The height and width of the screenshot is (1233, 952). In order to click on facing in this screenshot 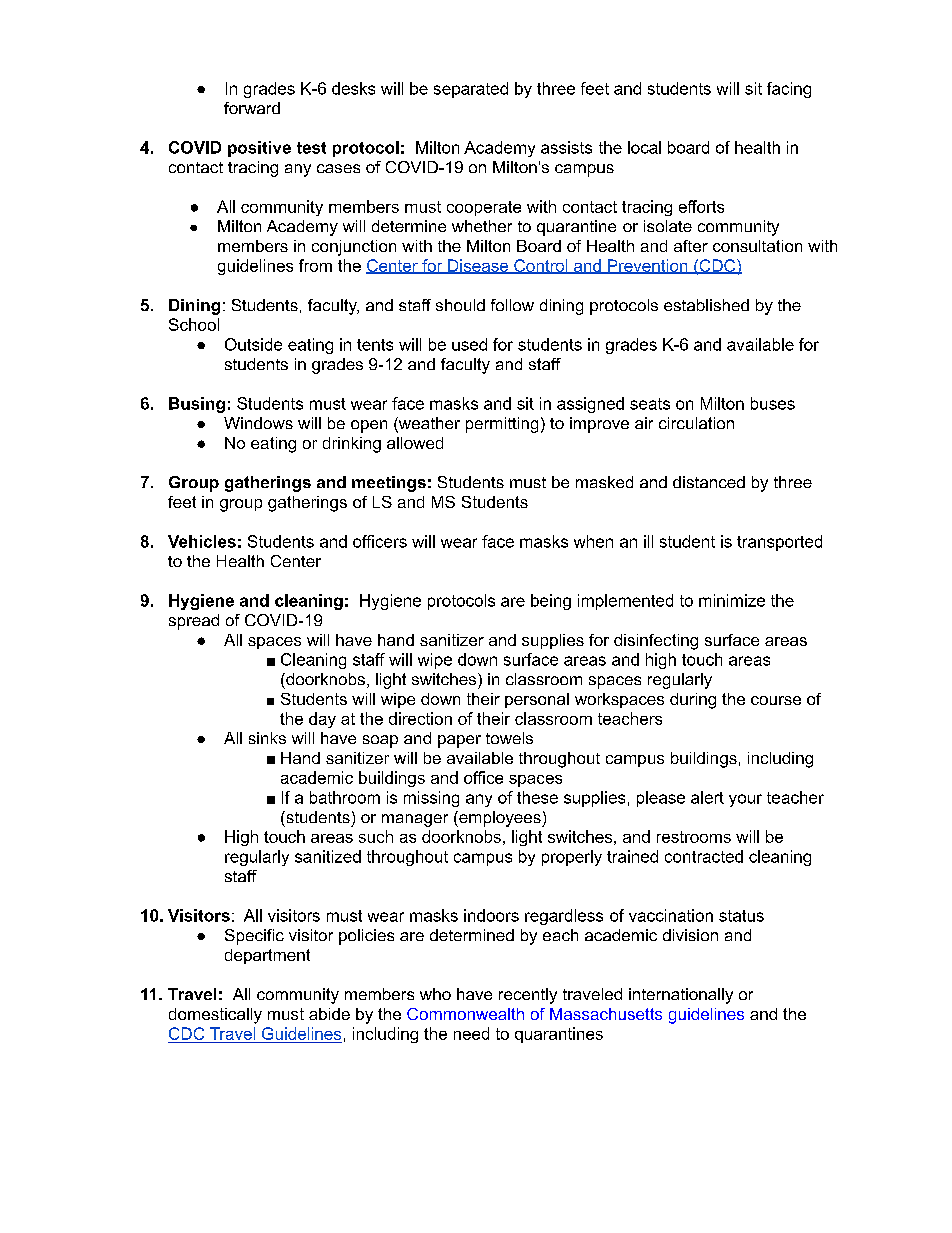, I will do `click(789, 90)`.
